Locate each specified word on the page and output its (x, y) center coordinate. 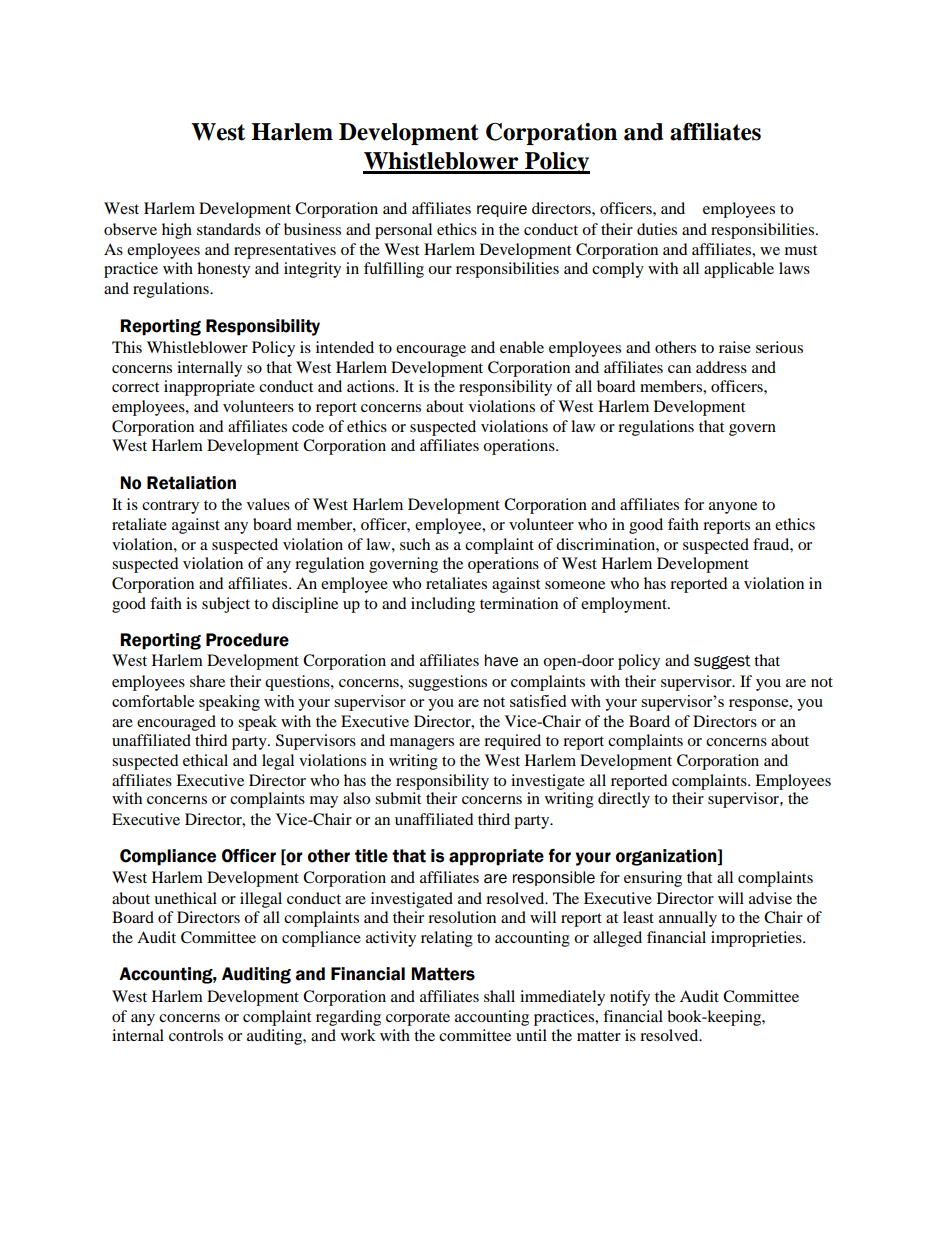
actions (372, 386)
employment (625, 605)
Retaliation (191, 483)
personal (403, 231)
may (324, 802)
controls (196, 1035)
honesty (223, 270)
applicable (739, 270)
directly (624, 800)
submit (398, 798)
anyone (733, 508)
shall (499, 996)
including (443, 605)
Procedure (247, 640)
